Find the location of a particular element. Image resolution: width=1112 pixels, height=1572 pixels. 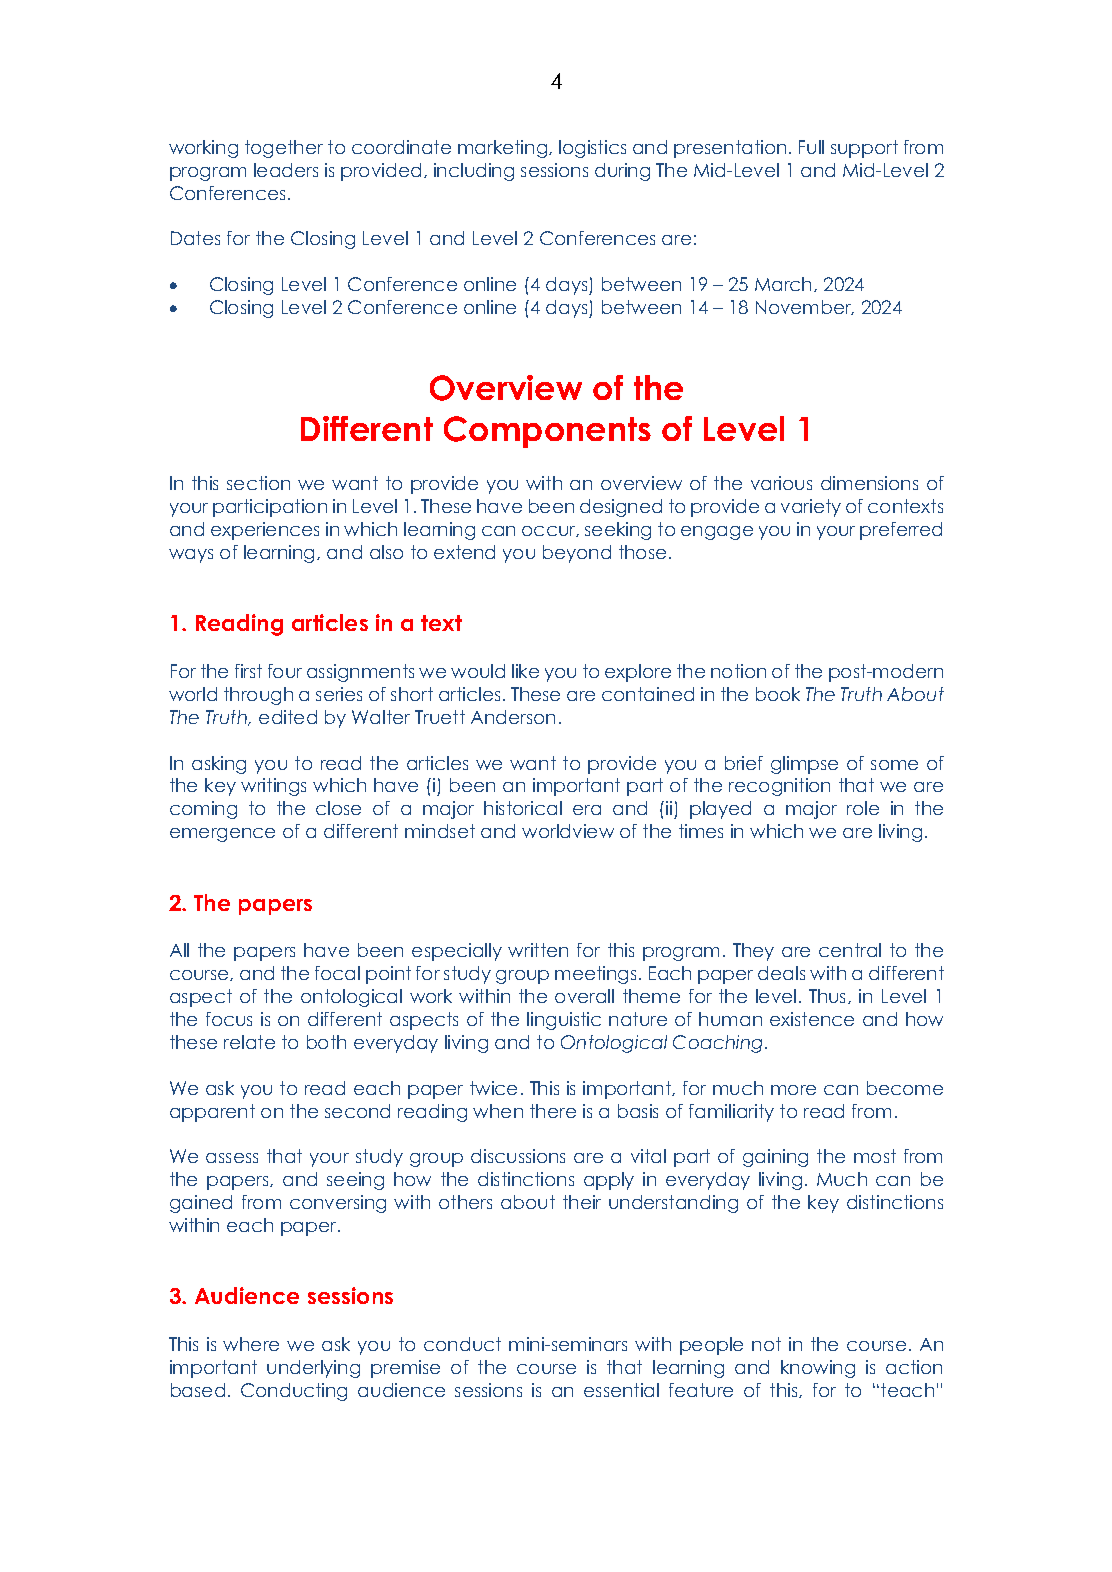

section is located at coordinates (258, 483).
